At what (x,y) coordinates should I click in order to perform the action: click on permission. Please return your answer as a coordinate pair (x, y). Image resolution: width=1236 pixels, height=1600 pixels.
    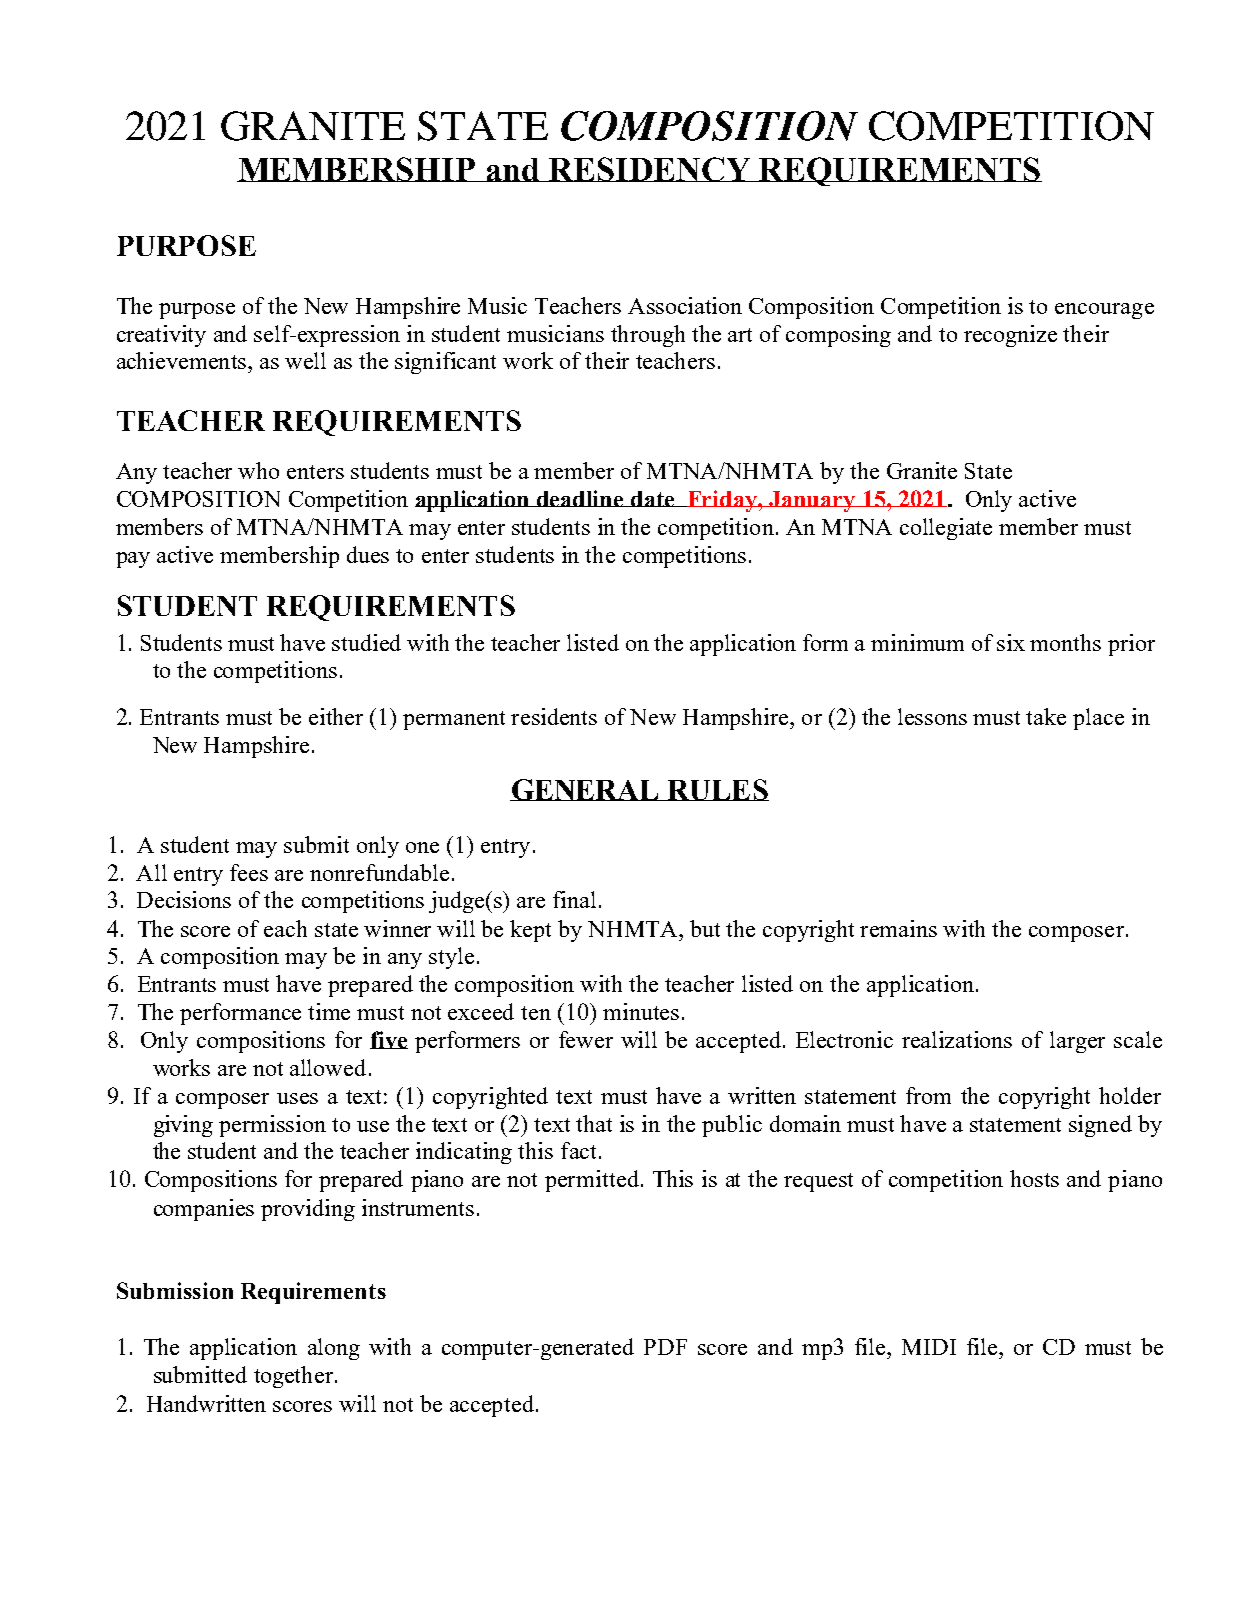
    Looking at the image, I should click on (272, 1126).
